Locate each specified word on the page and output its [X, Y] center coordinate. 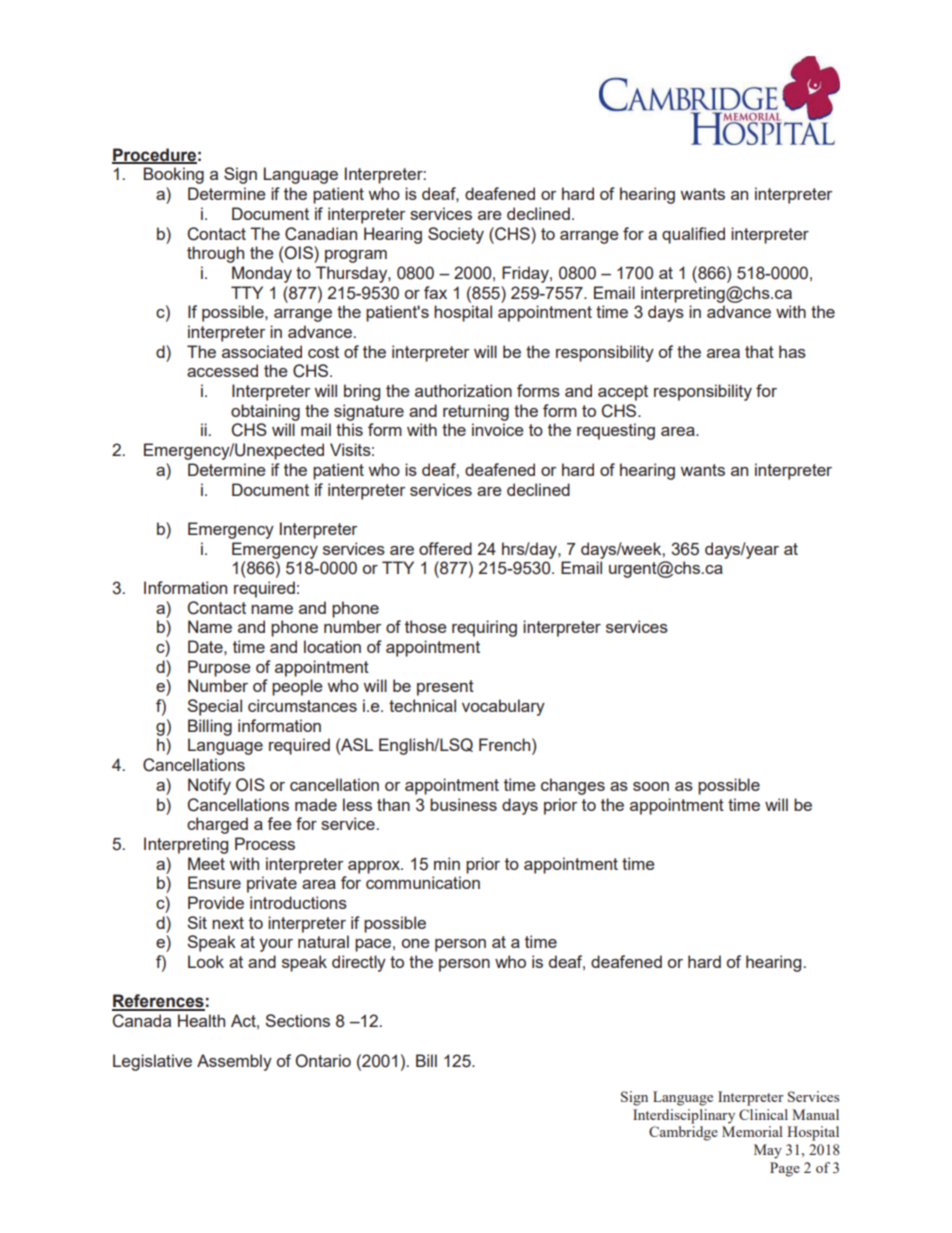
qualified [693, 235]
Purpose [219, 668]
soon [651, 786]
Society [456, 235]
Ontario [323, 1061]
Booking [174, 175]
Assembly [234, 1062]
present [445, 688]
